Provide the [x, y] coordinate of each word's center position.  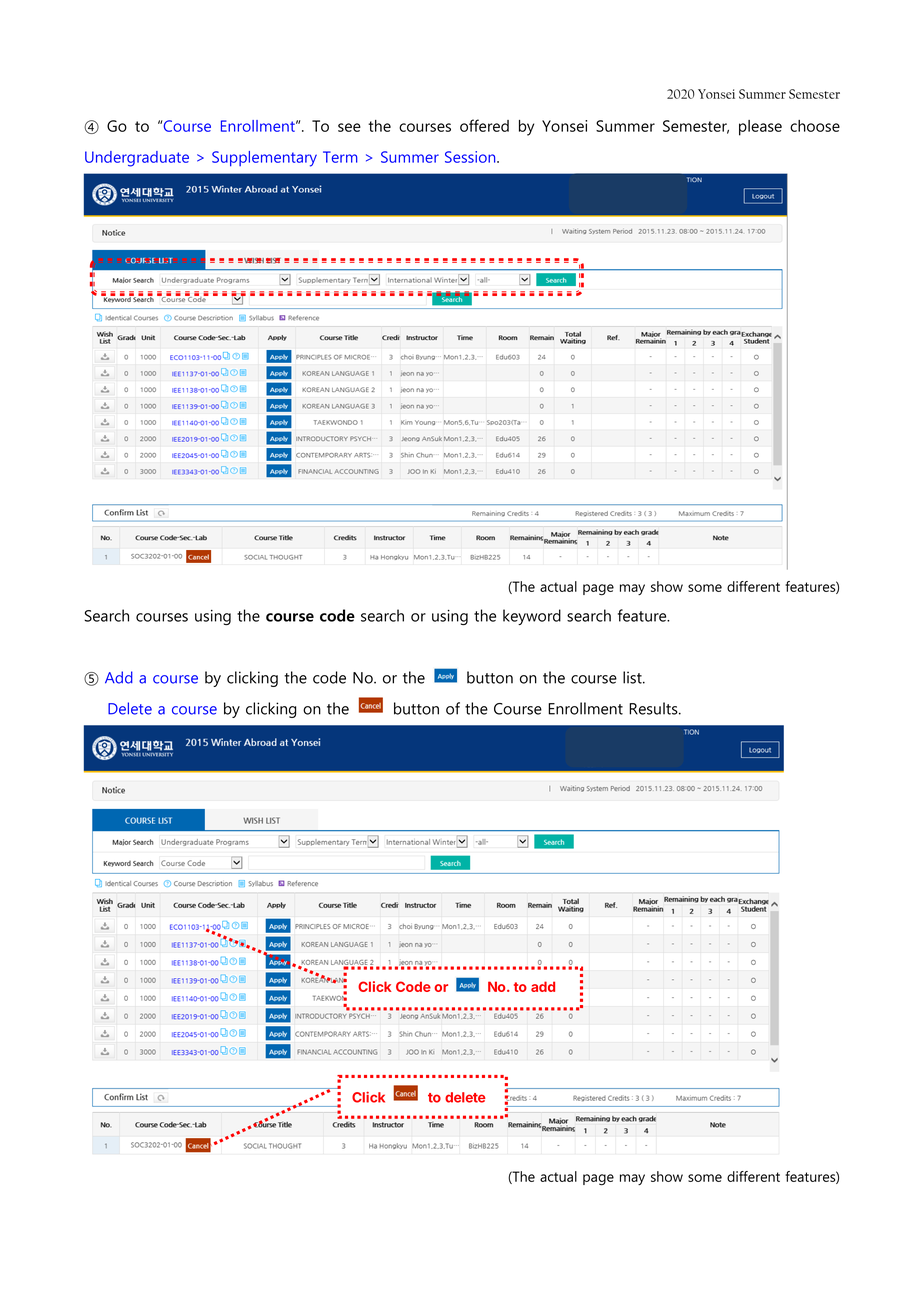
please [760, 128]
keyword [532, 617]
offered [484, 125]
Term [340, 157]
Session [471, 157]
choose [815, 126]
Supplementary [264, 159]
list [633, 677]
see [349, 127]
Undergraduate [137, 159]
